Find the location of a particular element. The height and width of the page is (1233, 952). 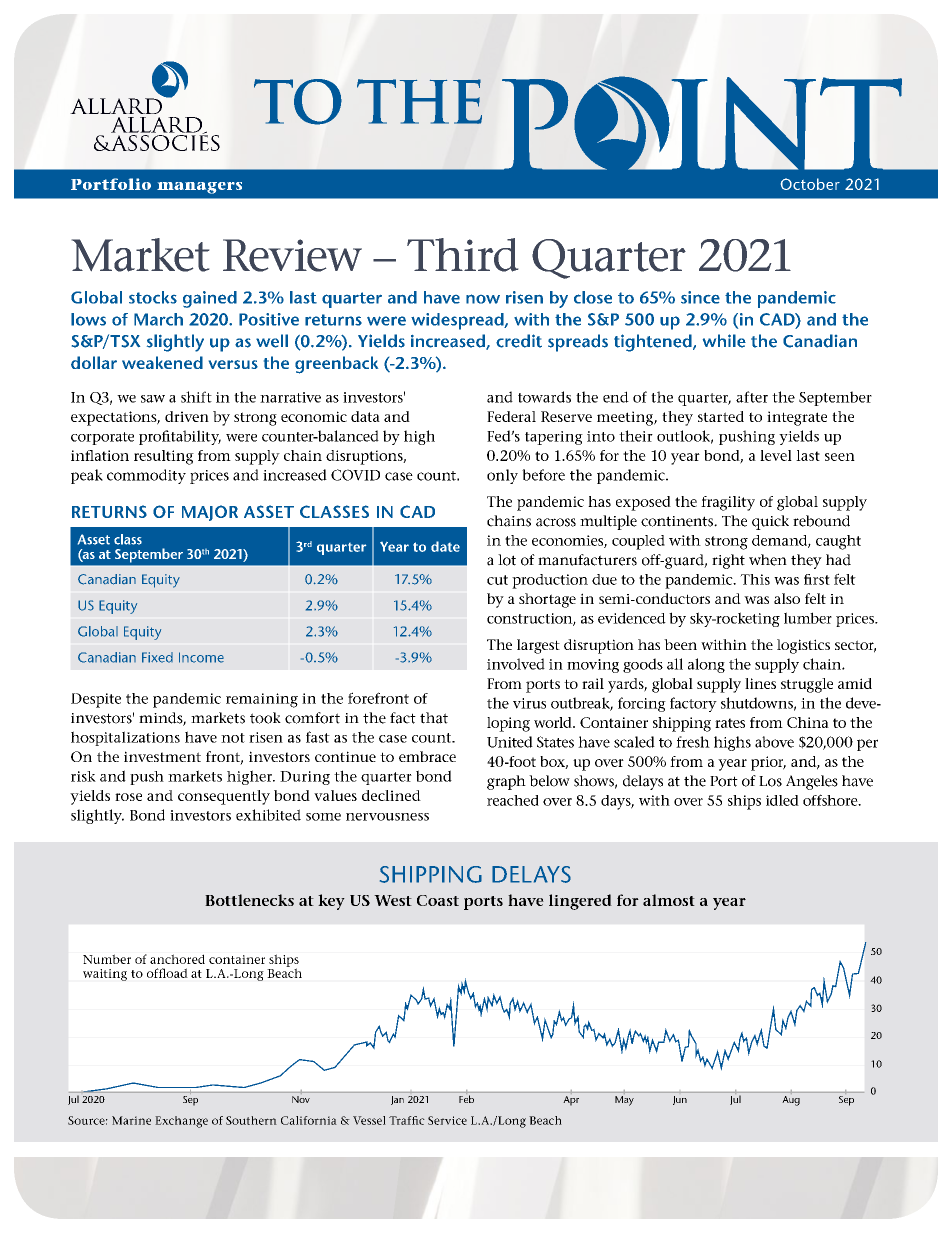

logistics is located at coordinates (803, 646).
